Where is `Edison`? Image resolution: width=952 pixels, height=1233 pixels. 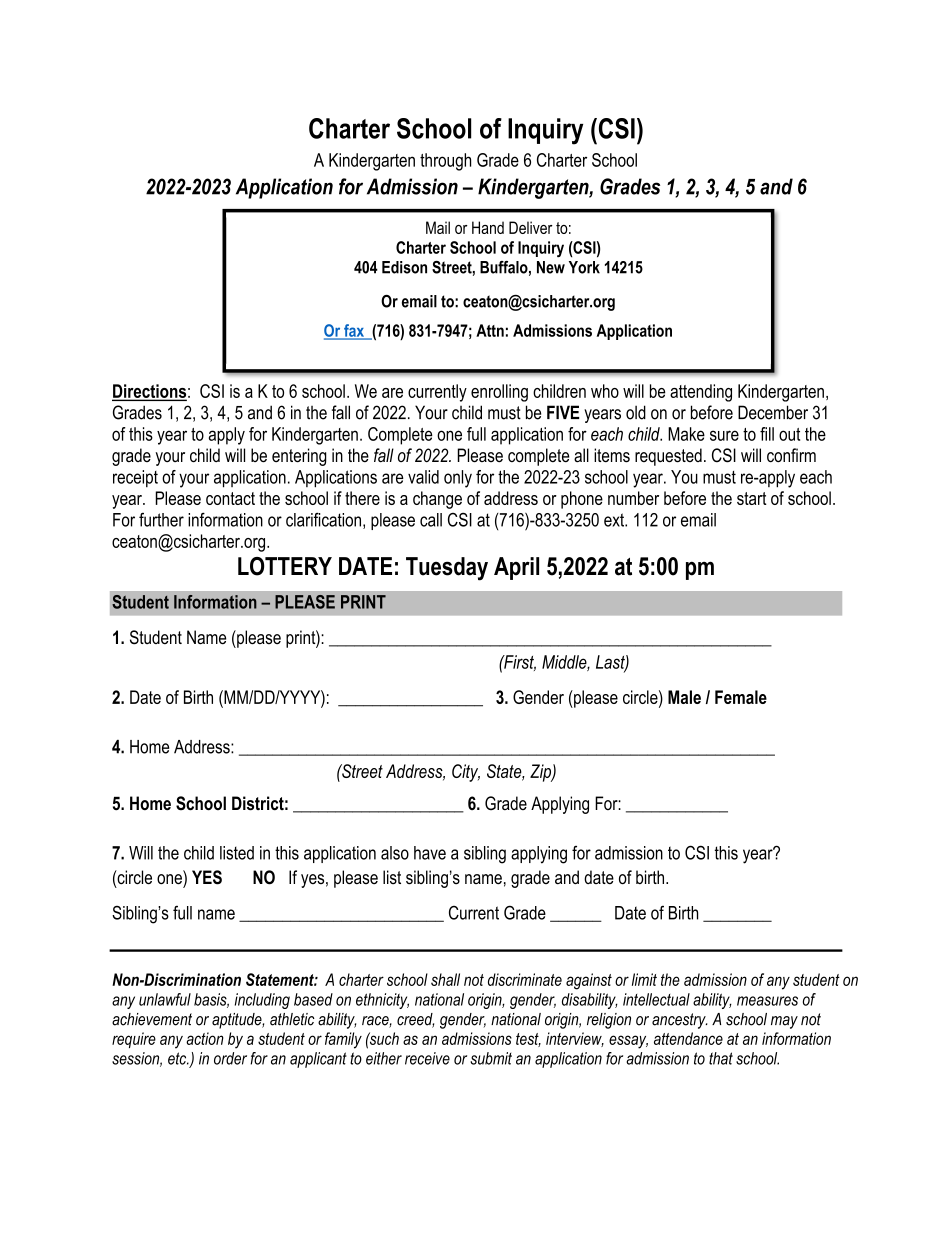
Edison is located at coordinates (404, 267).
